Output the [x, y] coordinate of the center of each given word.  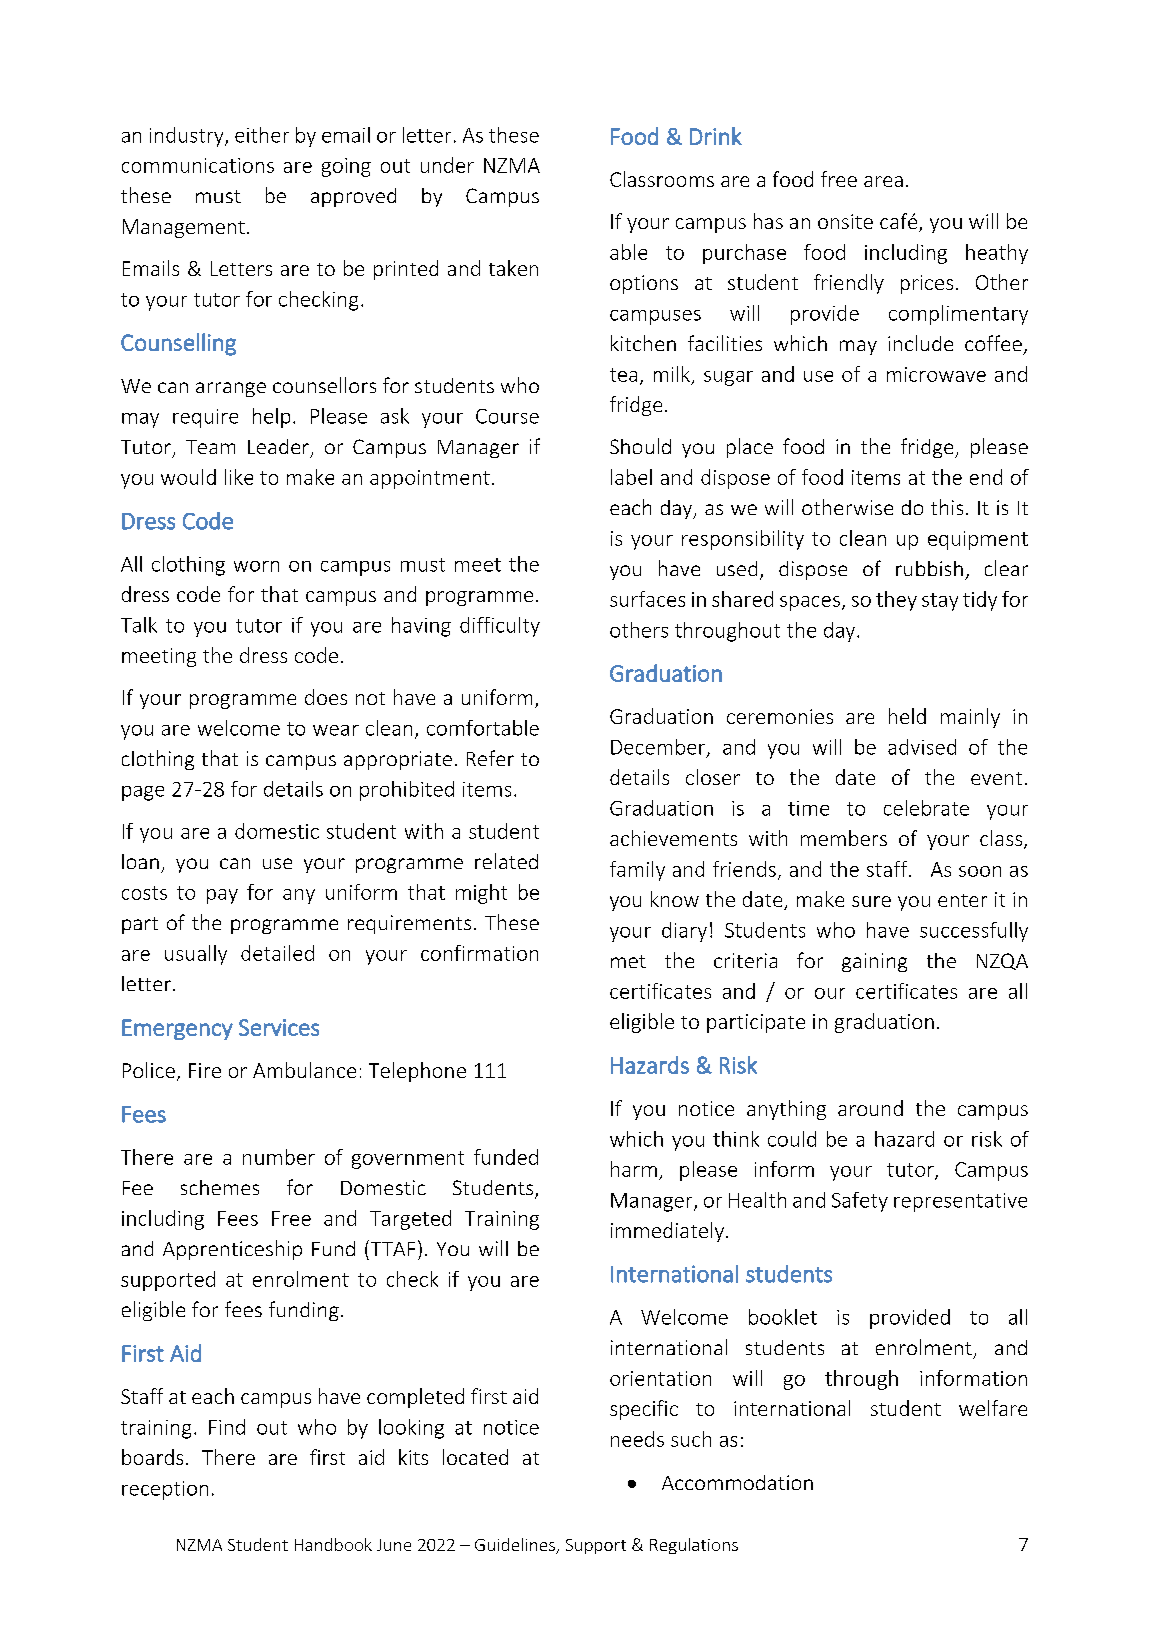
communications [198, 165]
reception [165, 1490]
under [447, 165]
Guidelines [515, 1544]
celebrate [926, 808]
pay [222, 896]
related [506, 861]
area [883, 181]
